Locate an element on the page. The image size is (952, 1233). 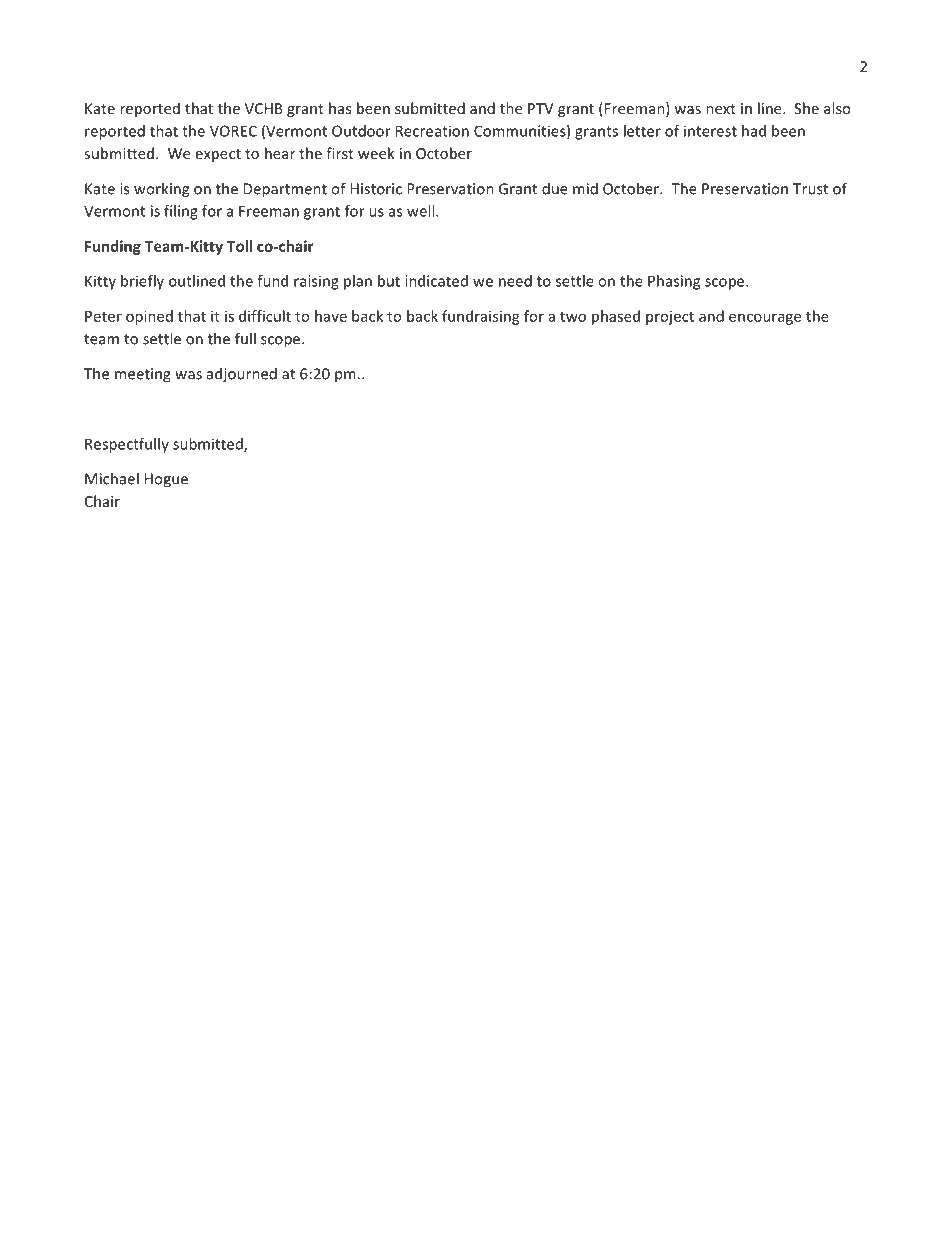
project is located at coordinates (670, 318).
